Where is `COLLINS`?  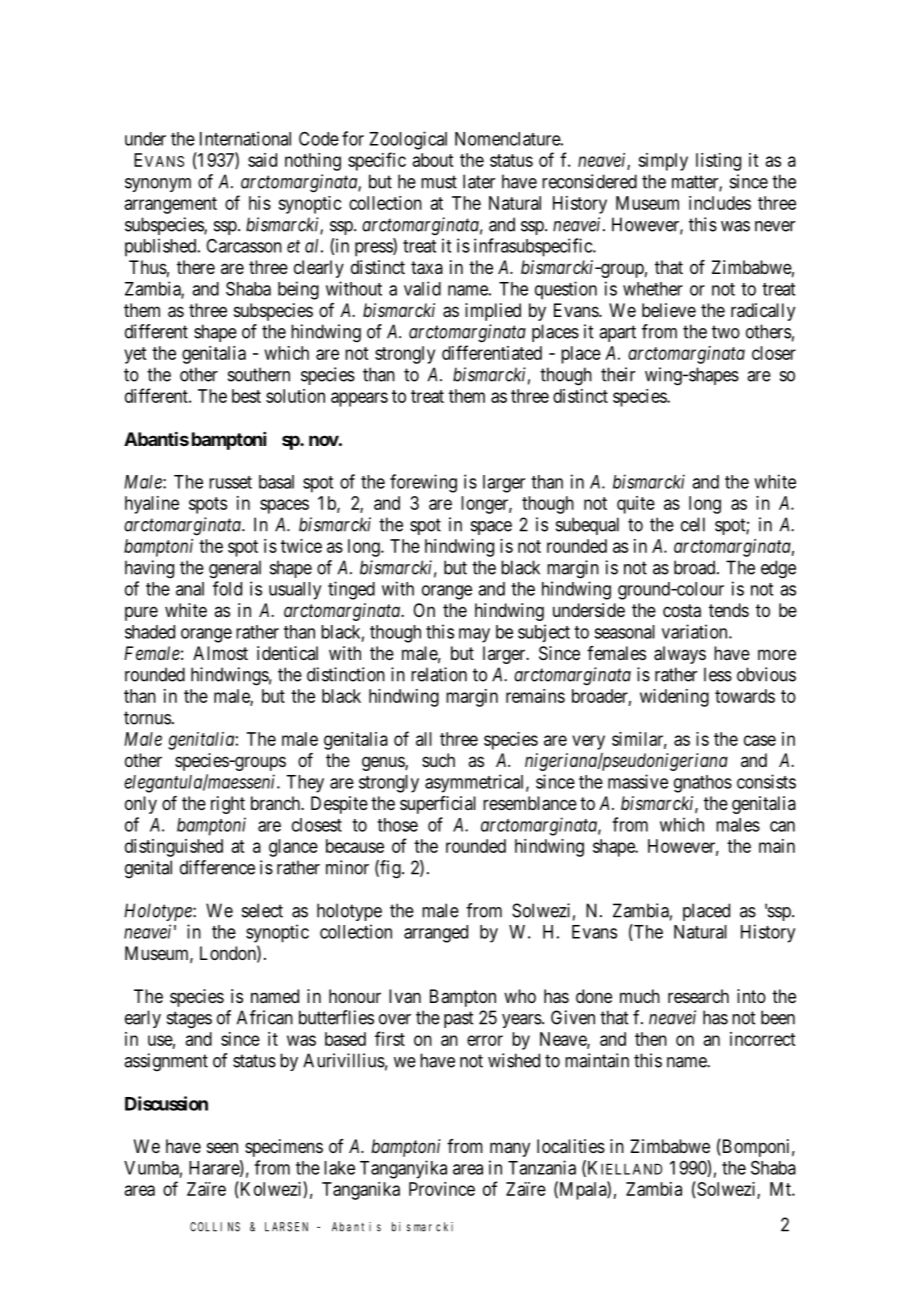
COLLINS is located at coordinates (215, 1227).
